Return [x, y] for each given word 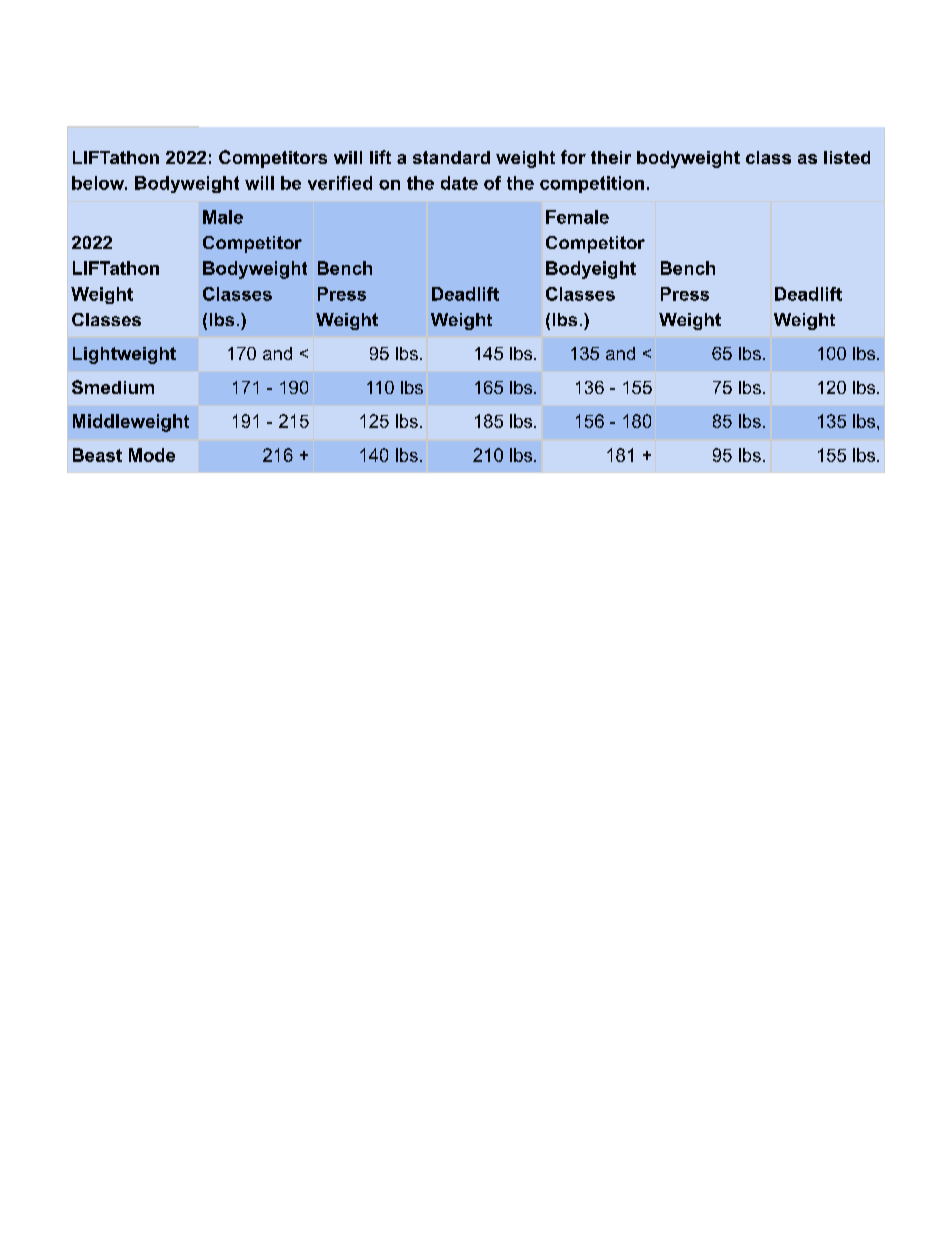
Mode [152, 455]
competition [592, 184]
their [611, 157]
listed [847, 157]
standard [451, 157]
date [459, 183]
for [573, 157]
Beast [97, 455]
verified [340, 183]
